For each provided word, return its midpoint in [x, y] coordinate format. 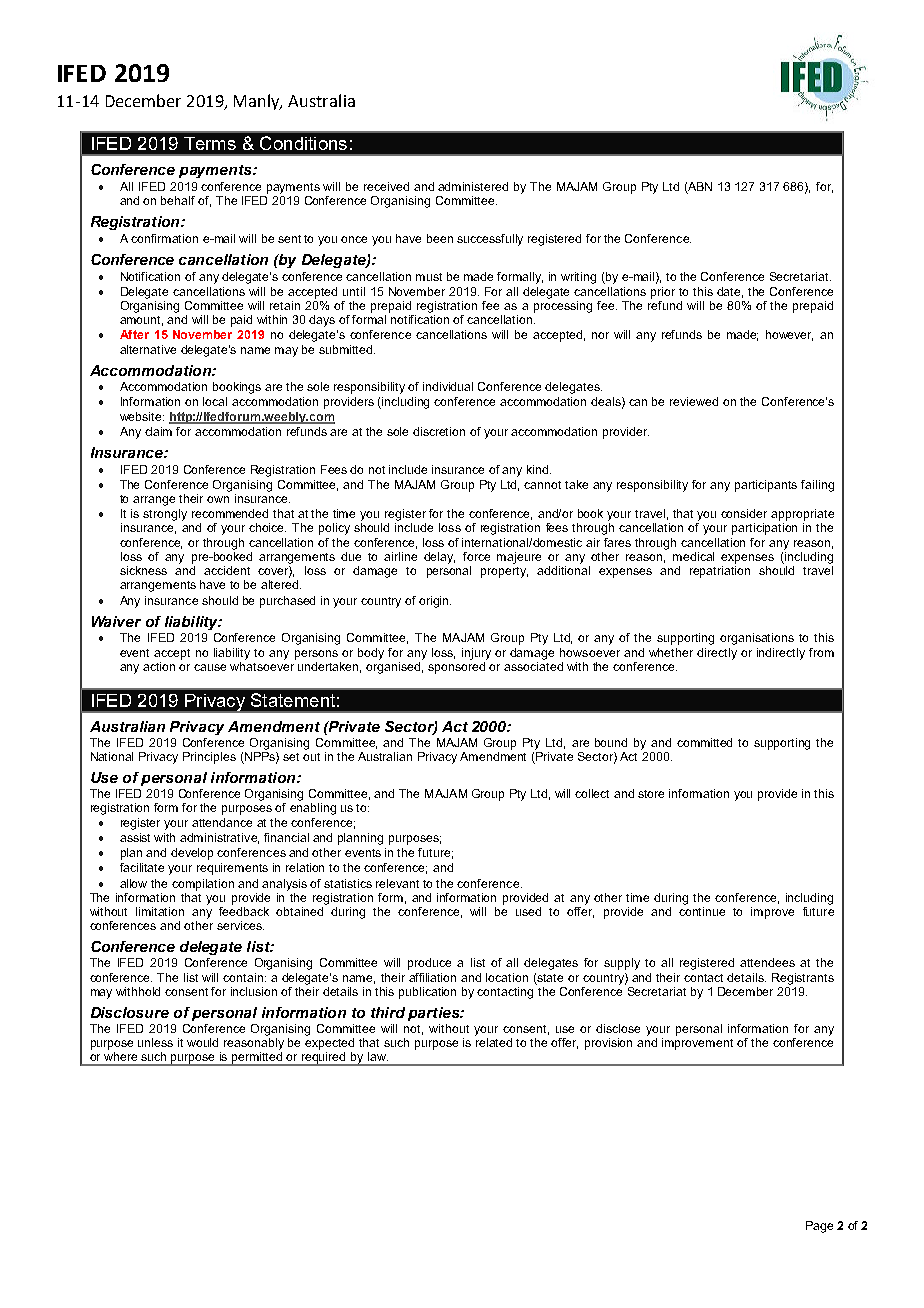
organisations [757, 639]
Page [819, 1227]
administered [473, 186]
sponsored [456, 668]
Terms [210, 143]
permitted [257, 1059]
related [494, 1042]
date [730, 292]
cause [210, 667]
